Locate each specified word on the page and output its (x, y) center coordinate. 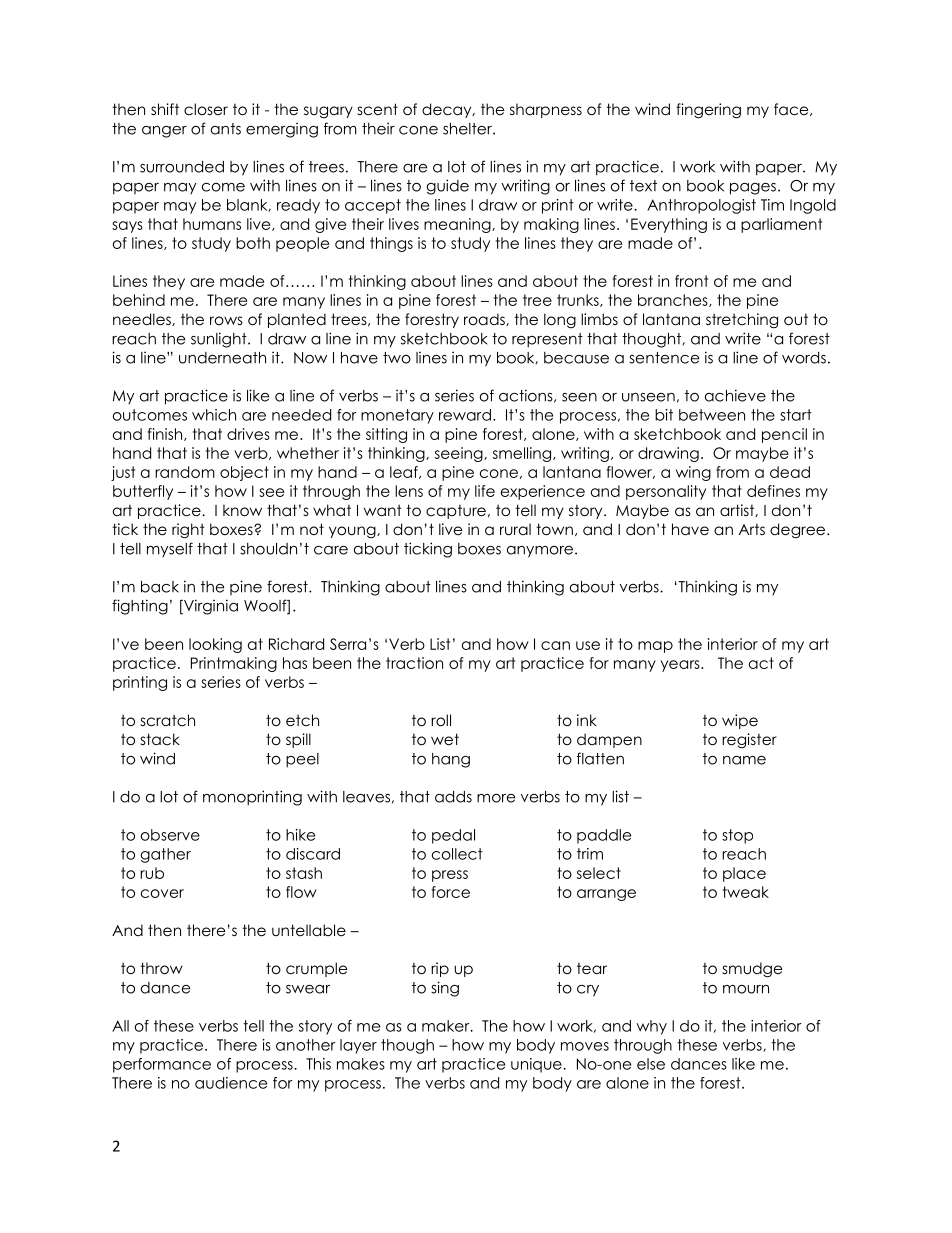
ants (226, 129)
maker (447, 1026)
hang (451, 760)
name (744, 760)
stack (160, 739)
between (712, 415)
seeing (460, 454)
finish (166, 434)
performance (162, 1065)
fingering (708, 111)
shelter (468, 129)
